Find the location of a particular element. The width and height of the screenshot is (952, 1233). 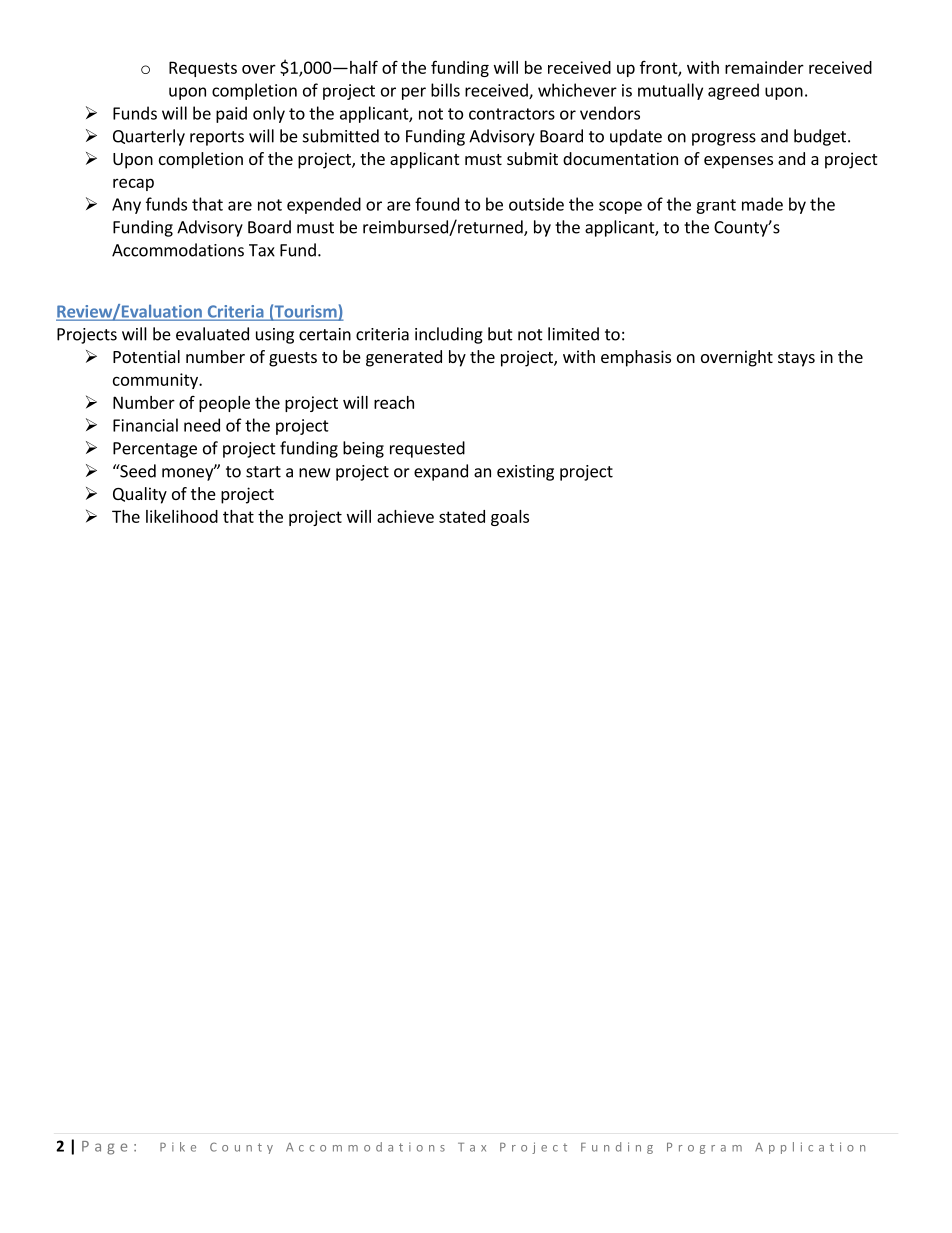

stays is located at coordinates (796, 359).
